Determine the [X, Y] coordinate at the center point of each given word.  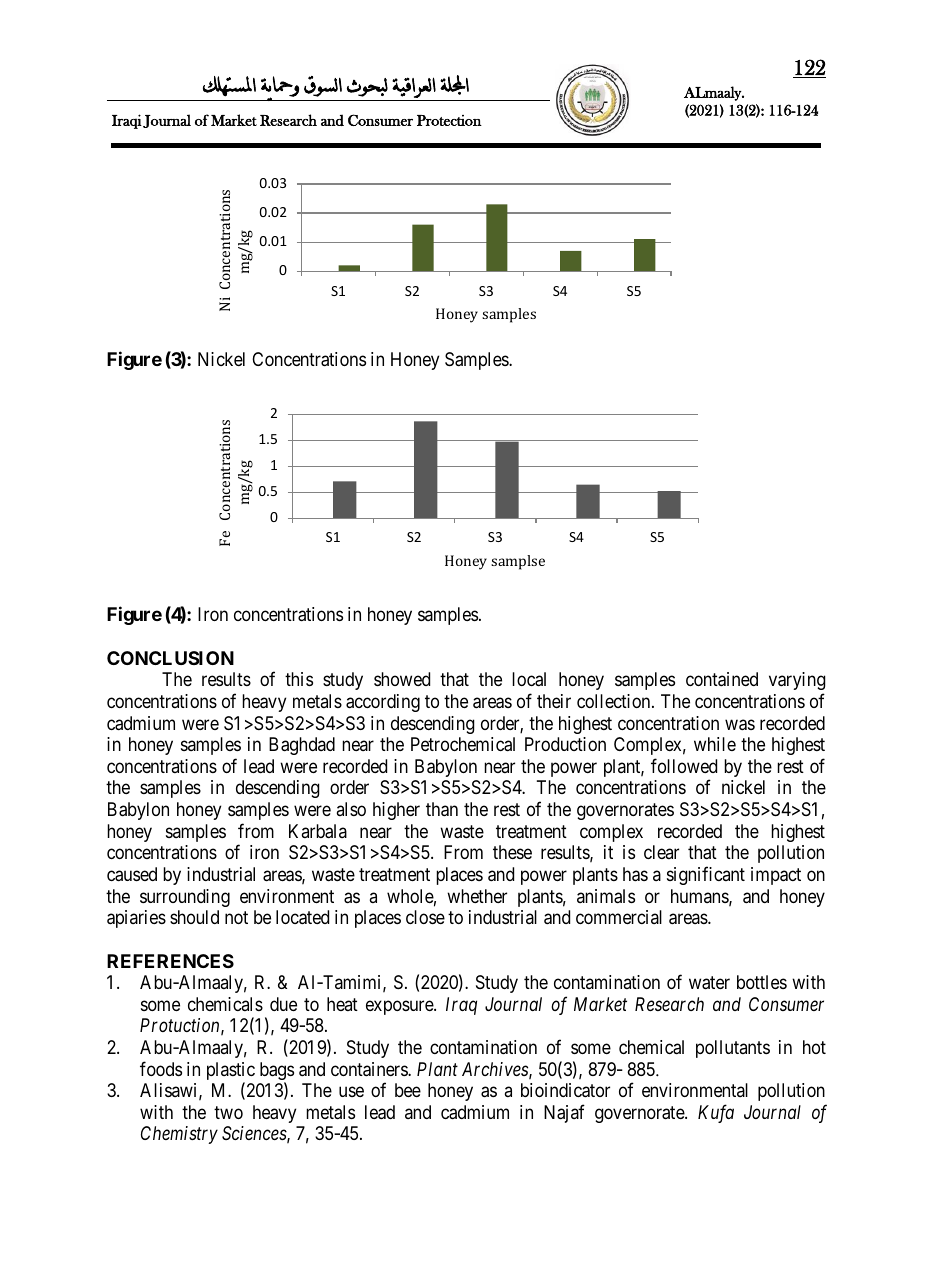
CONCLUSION [170, 658]
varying [797, 681]
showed [402, 679]
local [529, 679]
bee [408, 1090]
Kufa [716, 1113]
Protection [449, 120]
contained [722, 679]
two [228, 1112]
